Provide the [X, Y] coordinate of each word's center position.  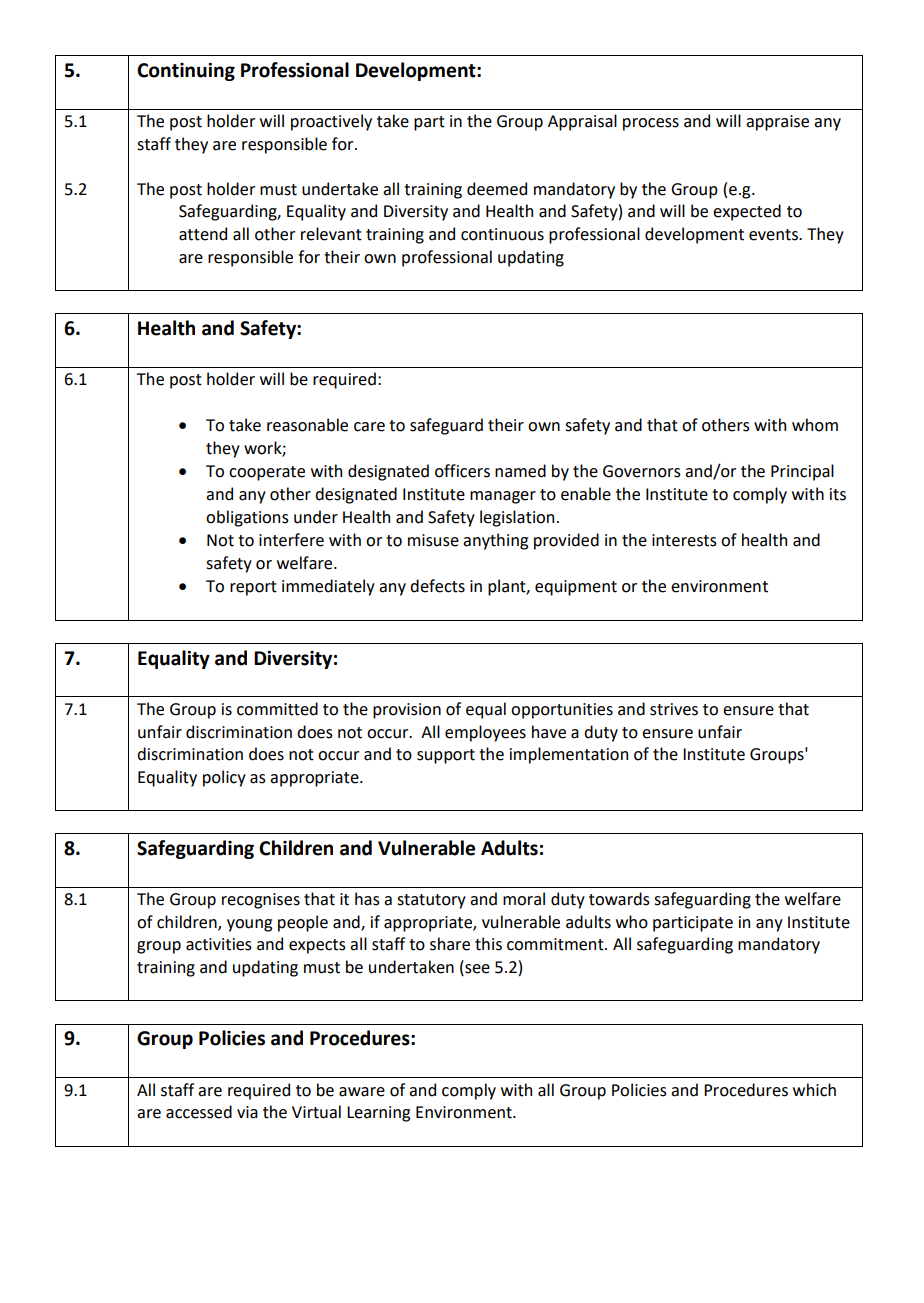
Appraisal [582, 122]
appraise [777, 123]
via [247, 1112]
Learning [378, 1114]
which [814, 1090]
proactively [331, 122]
